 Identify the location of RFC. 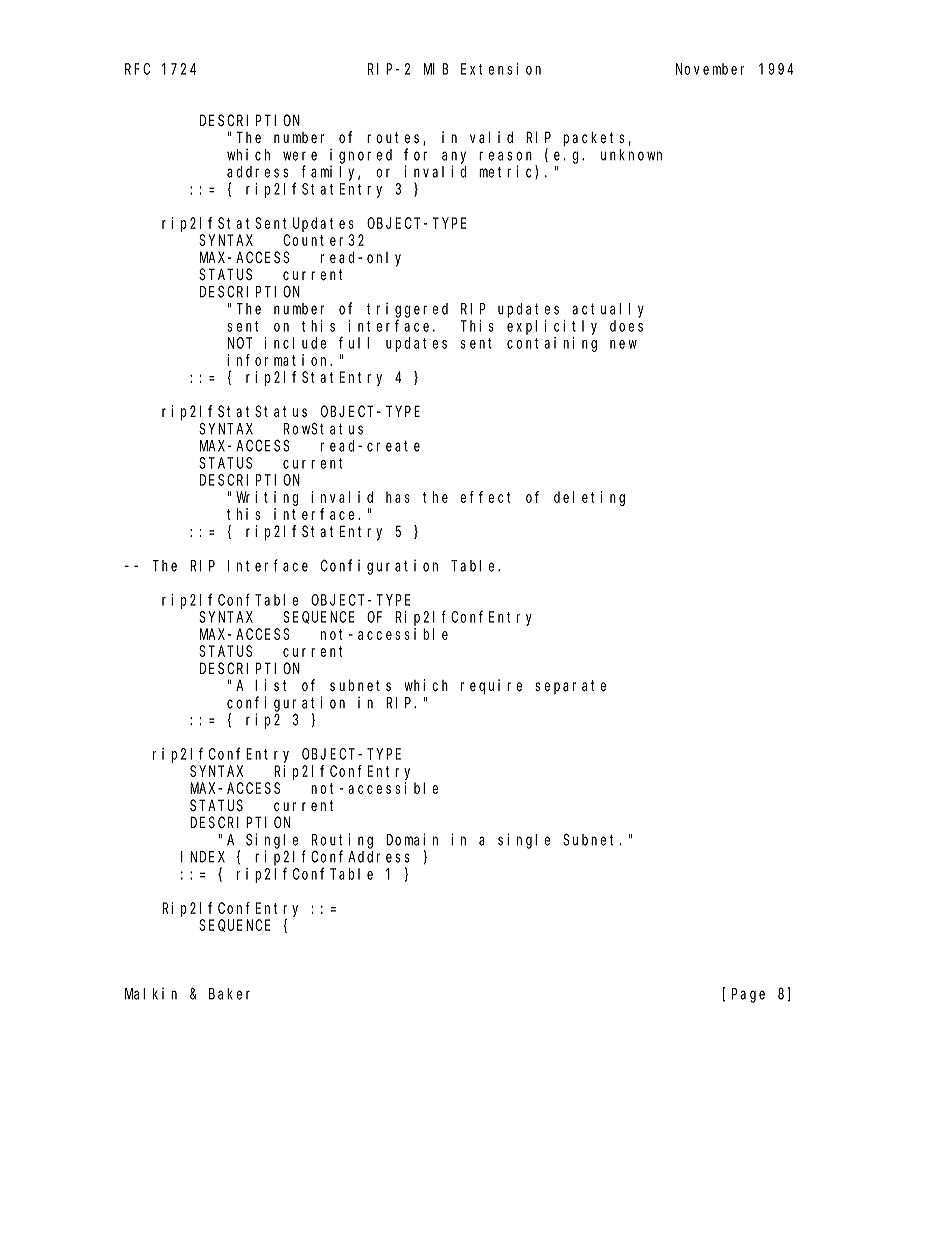
(137, 69).
